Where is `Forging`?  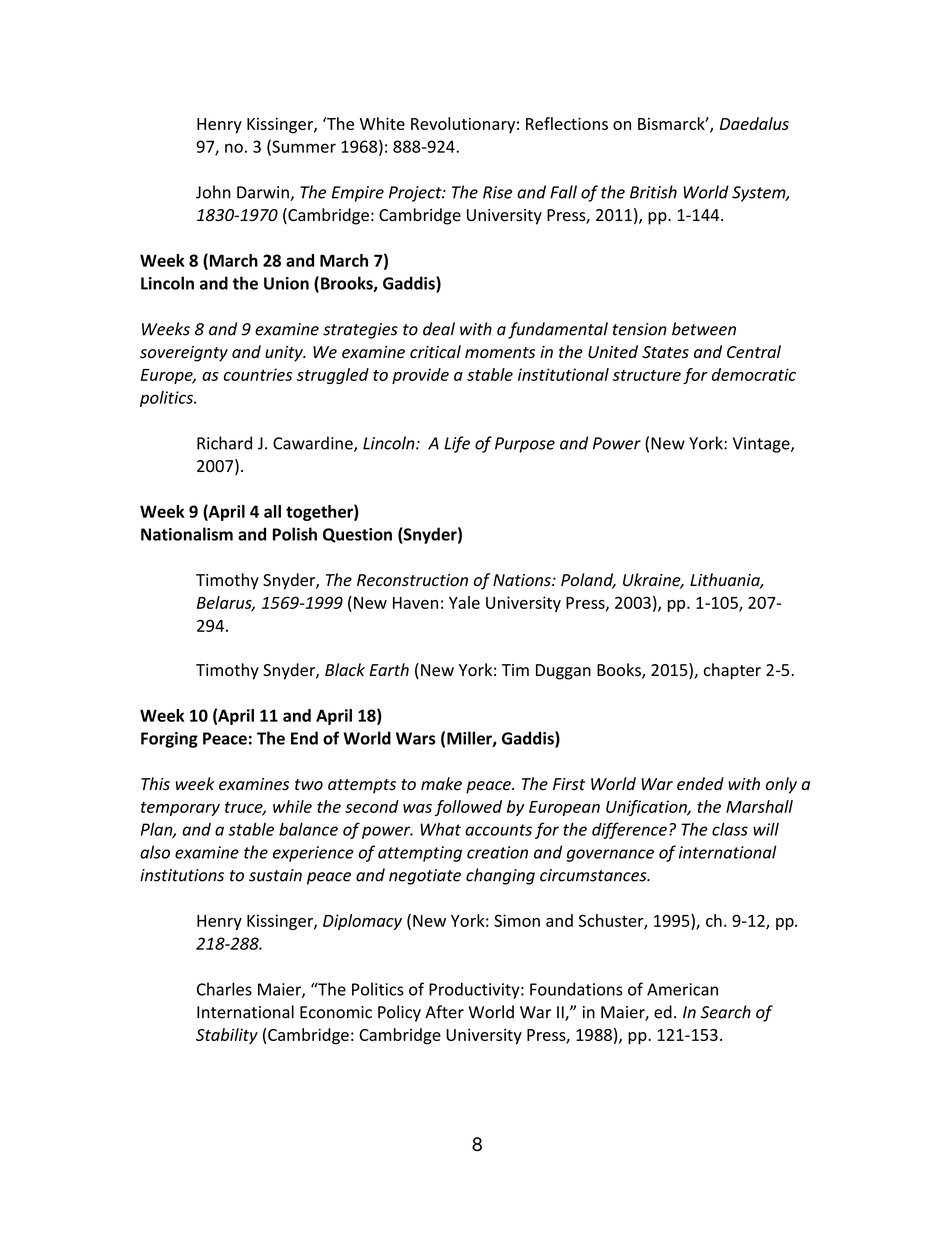 Forging is located at coordinates (169, 740).
